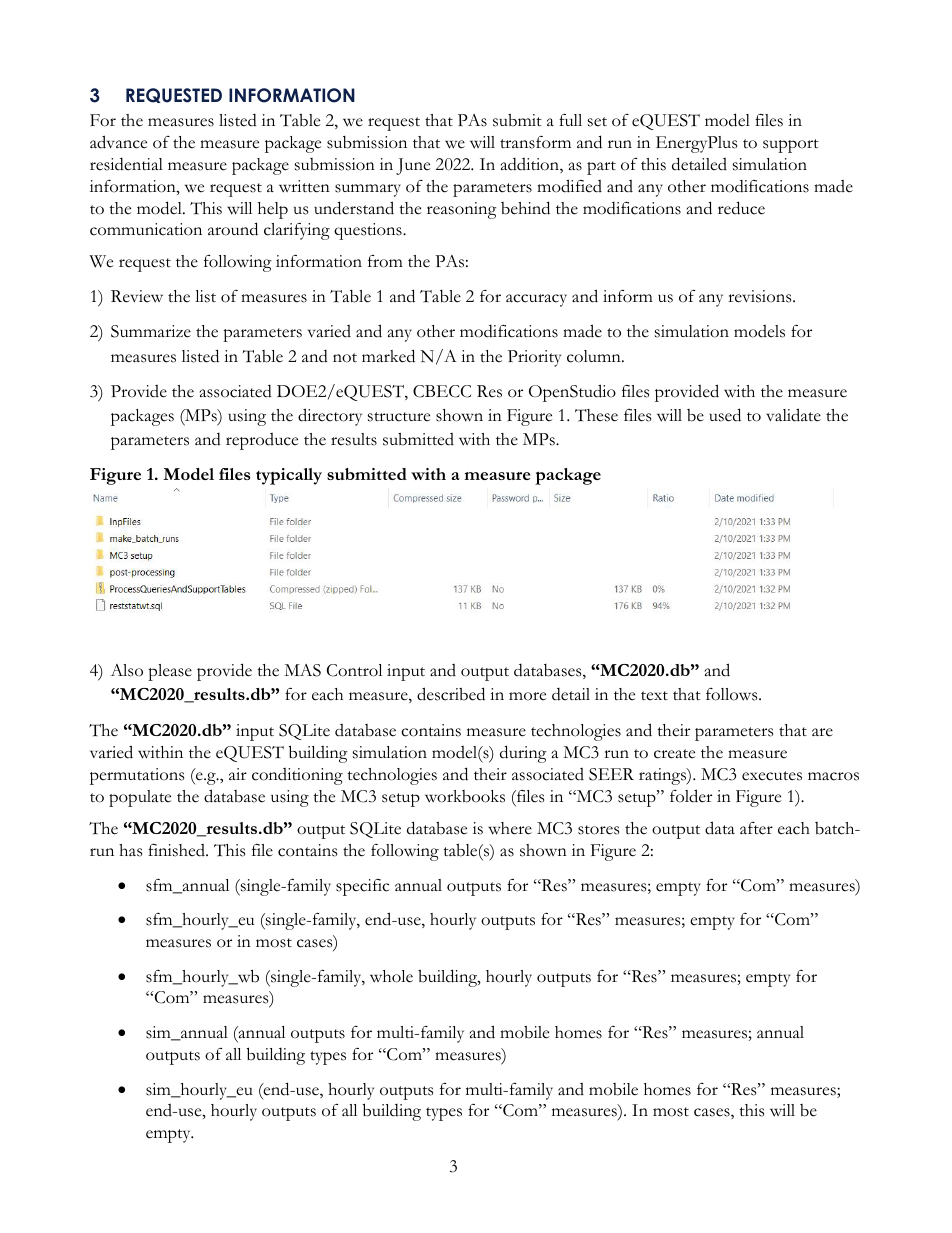 The height and width of the page is (1233, 952). Describe the element at coordinates (170, 672) in the page. I see `please` at that location.
